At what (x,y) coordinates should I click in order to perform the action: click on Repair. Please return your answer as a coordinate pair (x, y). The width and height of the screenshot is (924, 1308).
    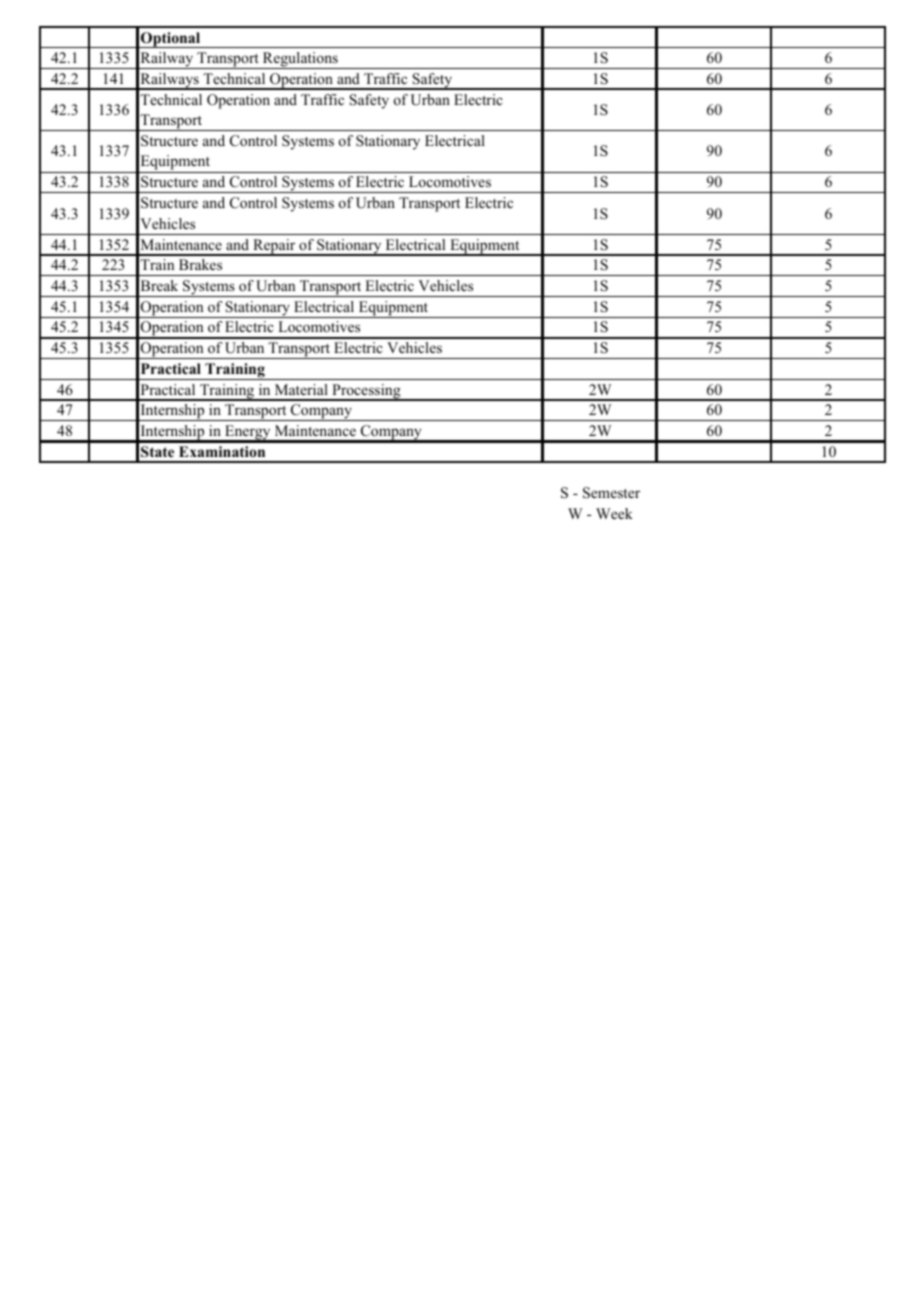
    Looking at the image, I should click on (274, 247).
